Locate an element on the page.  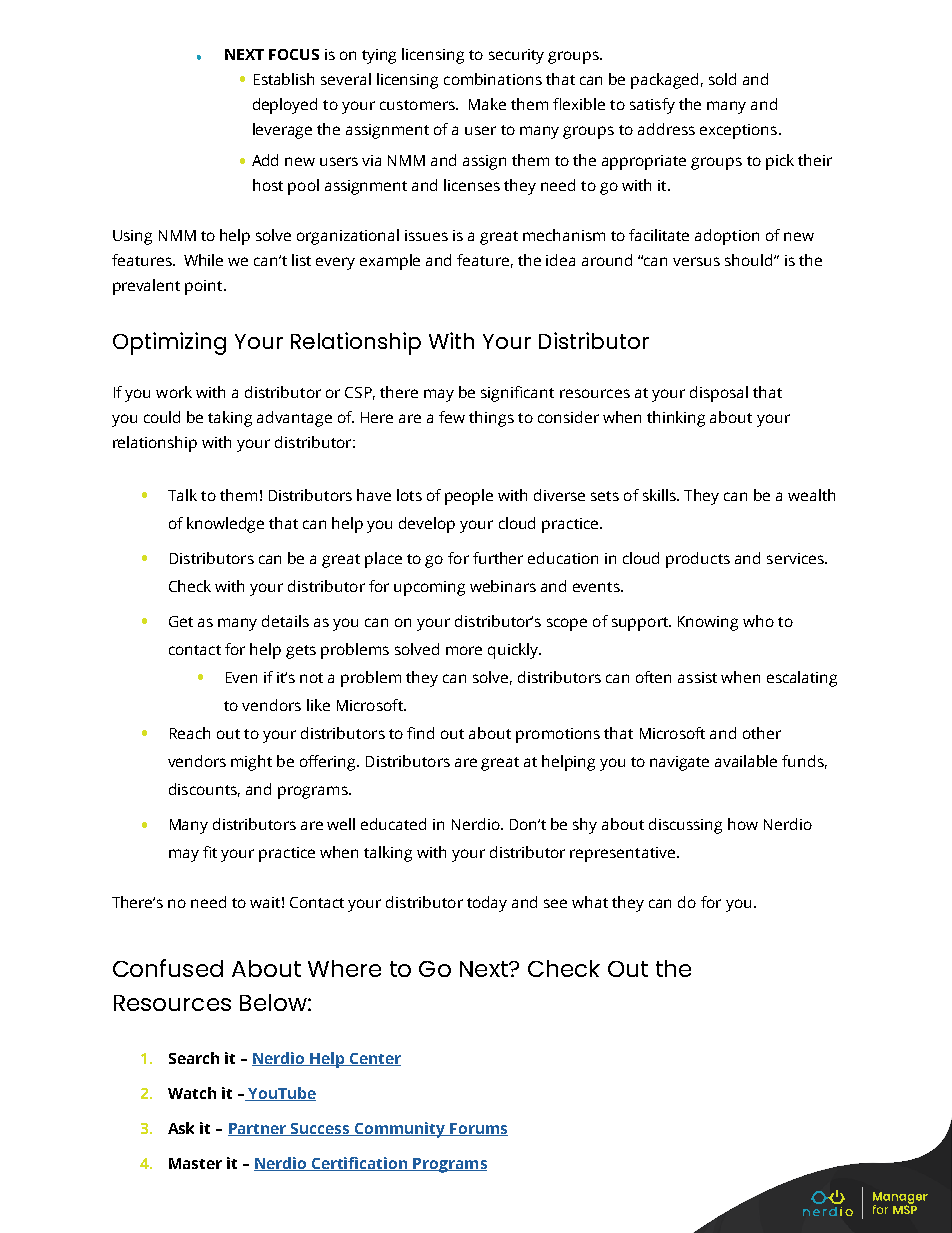
Forums is located at coordinates (478, 1129).
